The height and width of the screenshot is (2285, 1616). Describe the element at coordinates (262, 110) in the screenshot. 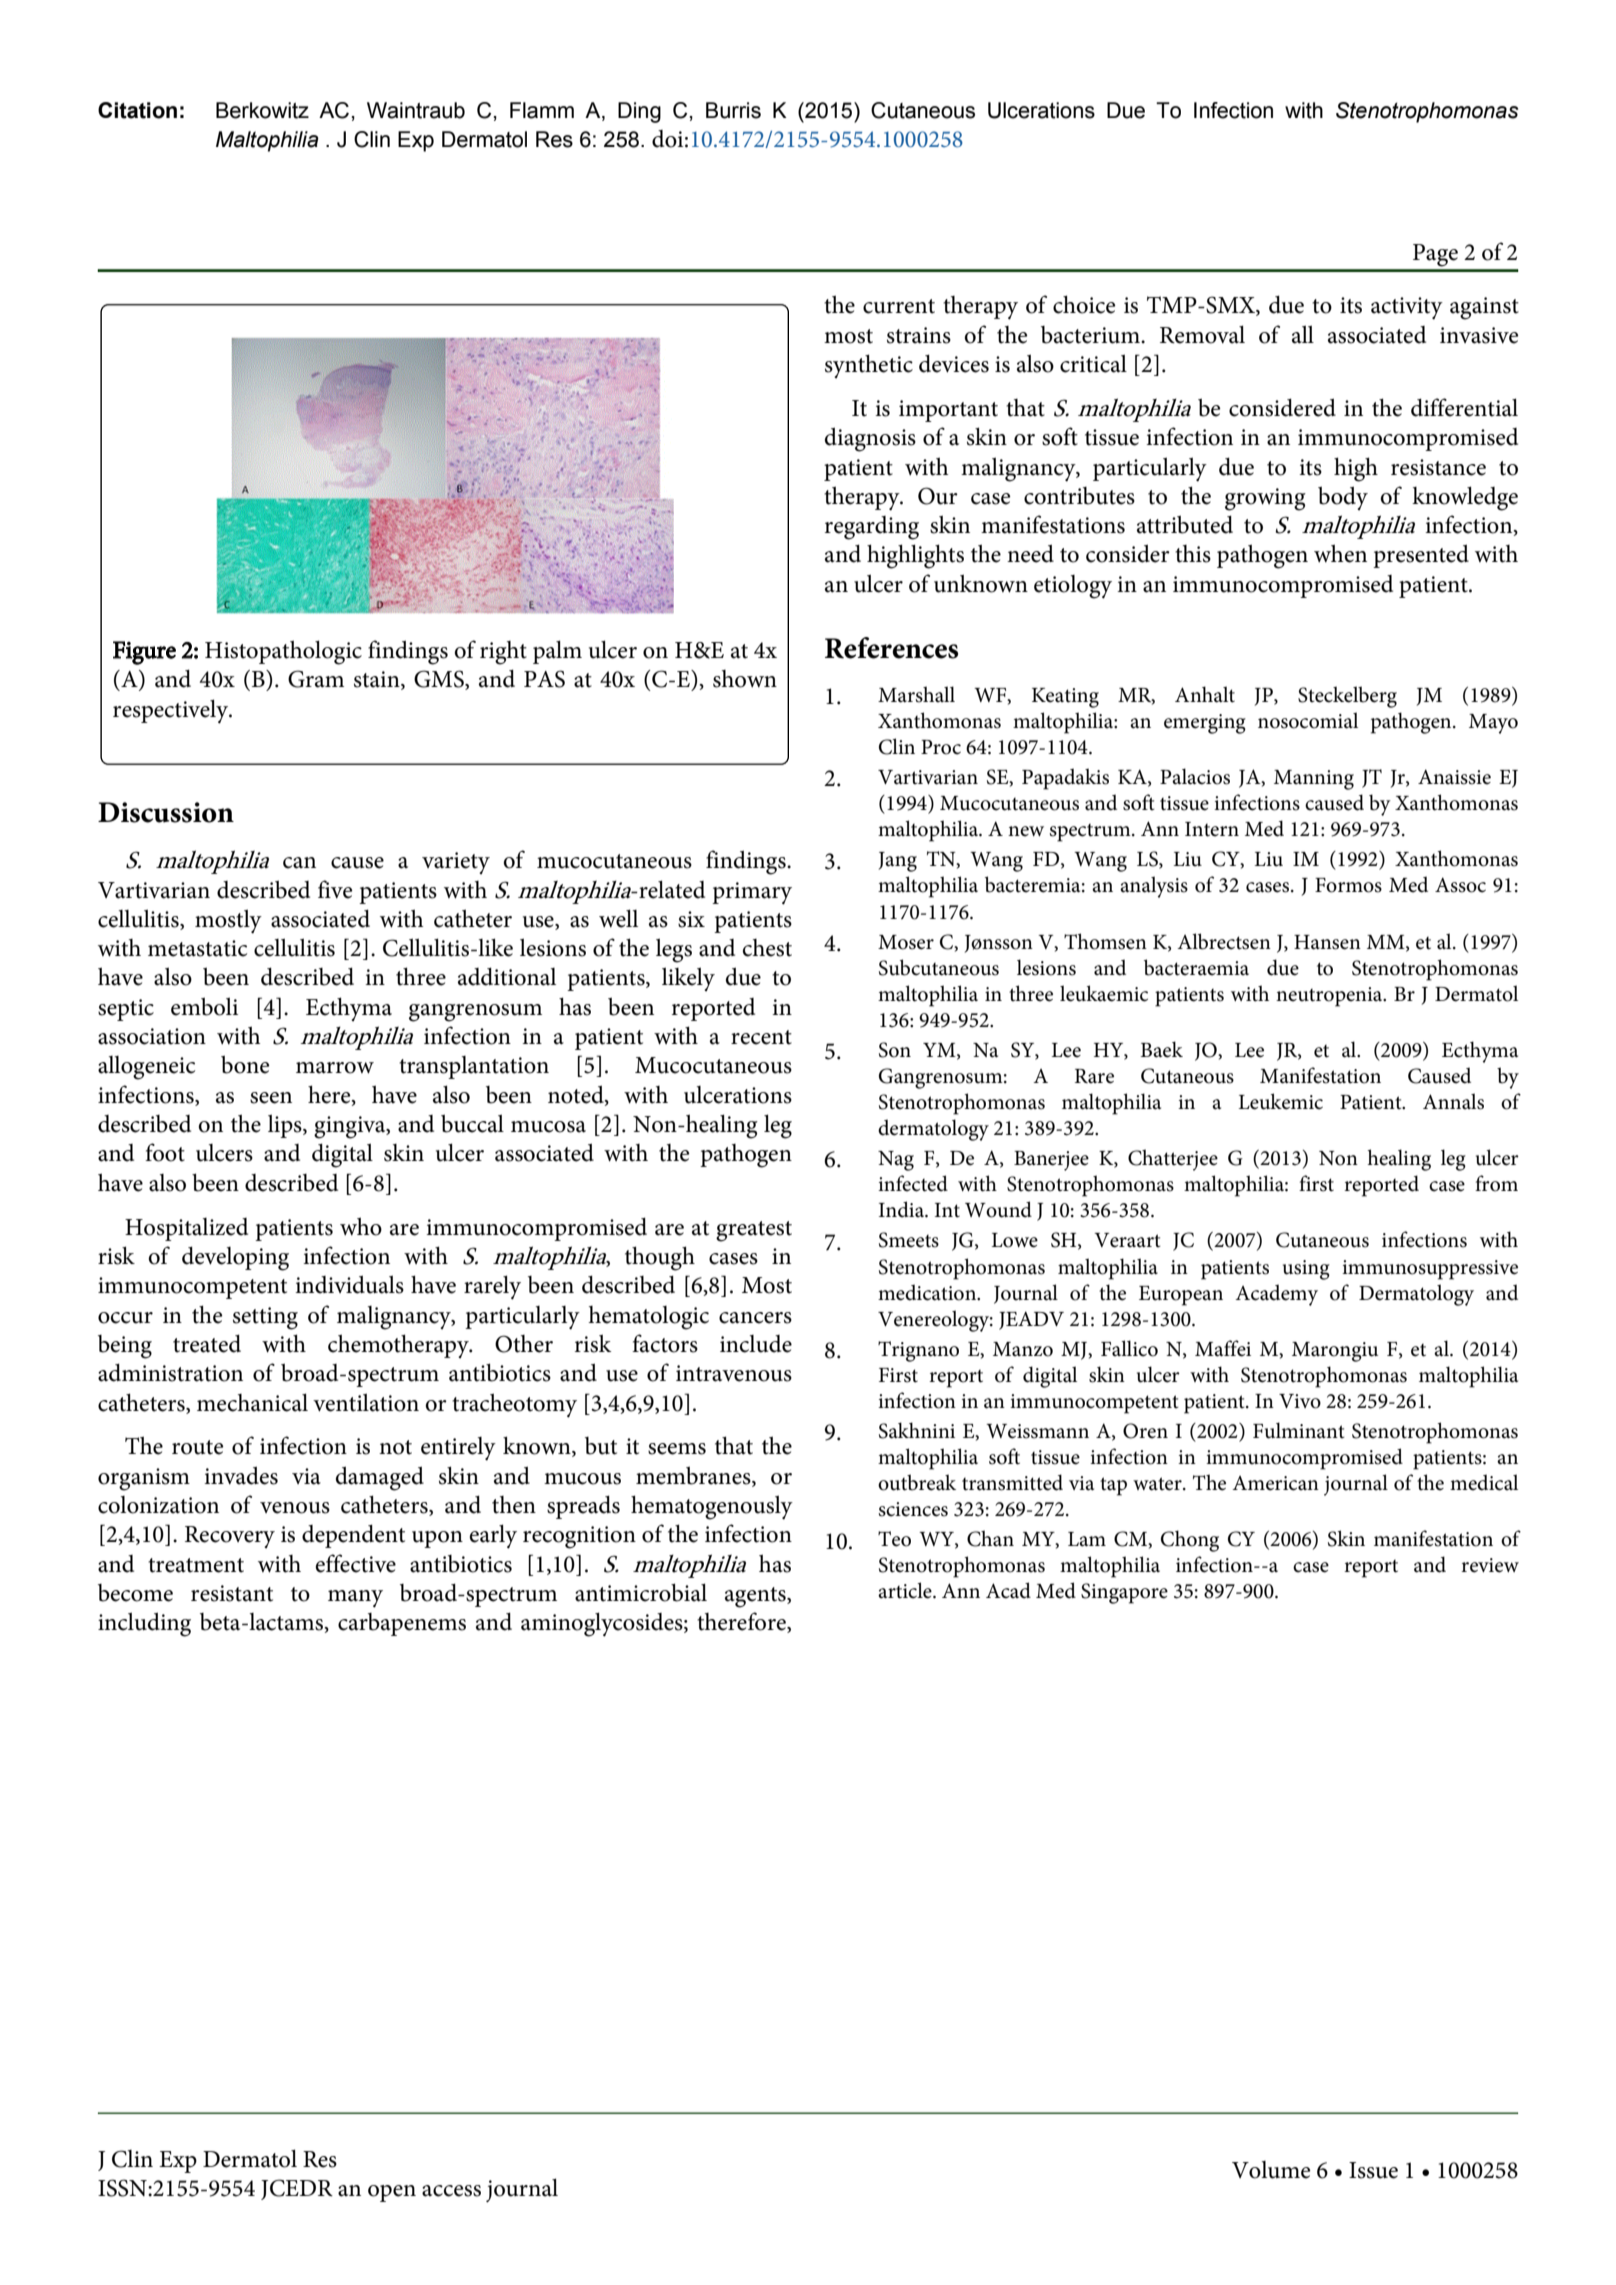

I see `Berkowitz` at that location.
